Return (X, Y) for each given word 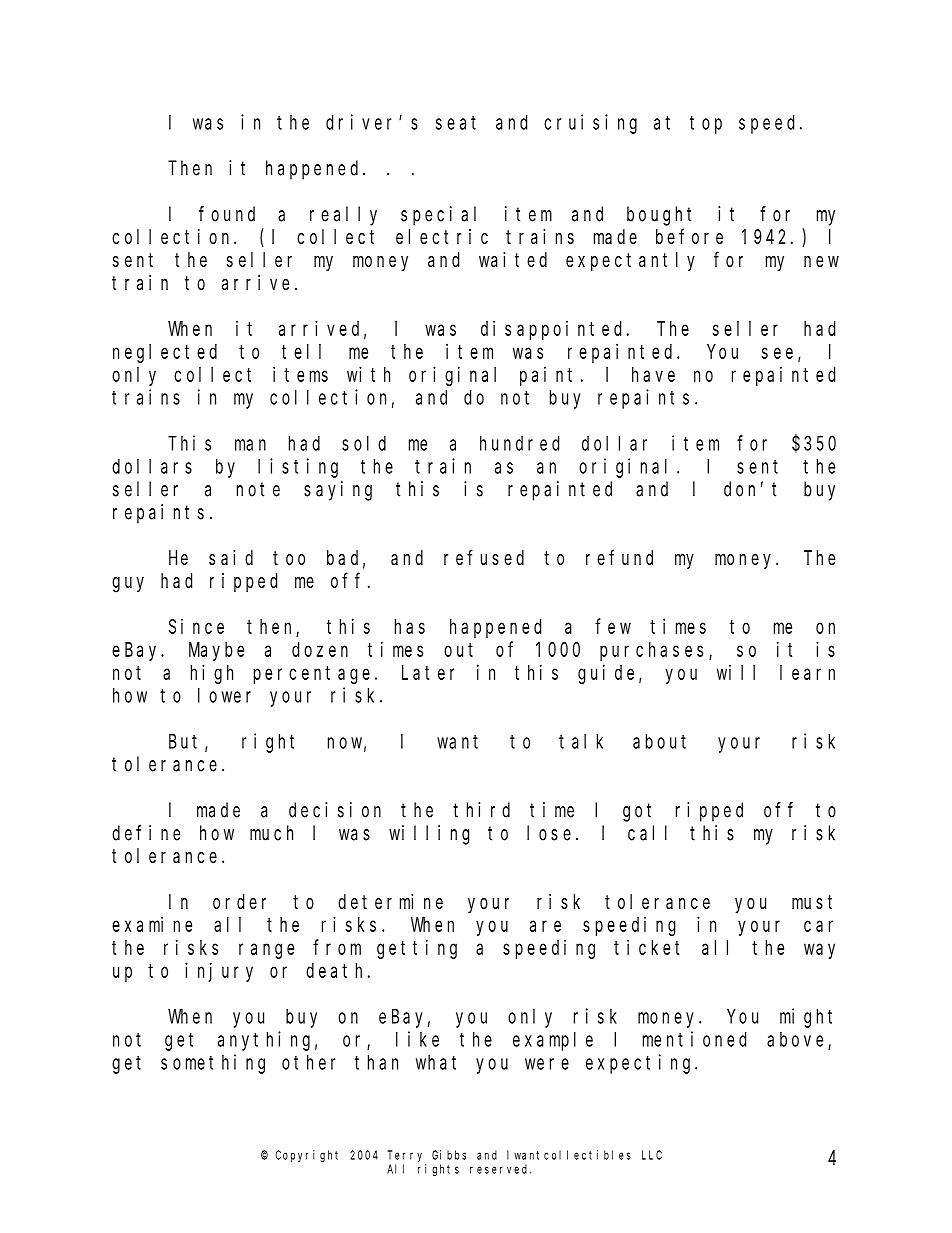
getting (417, 949)
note (258, 489)
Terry (405, 1156)
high (212, 674)
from (337, 947)
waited (513, 259)
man (250, 445)
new (821, 261)
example (553, 1041)
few (613, 626)
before (689, 236)
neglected (165, 353)
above (798, 1040)
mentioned (694, 1039)
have (653, 374)
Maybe (216, 651)
